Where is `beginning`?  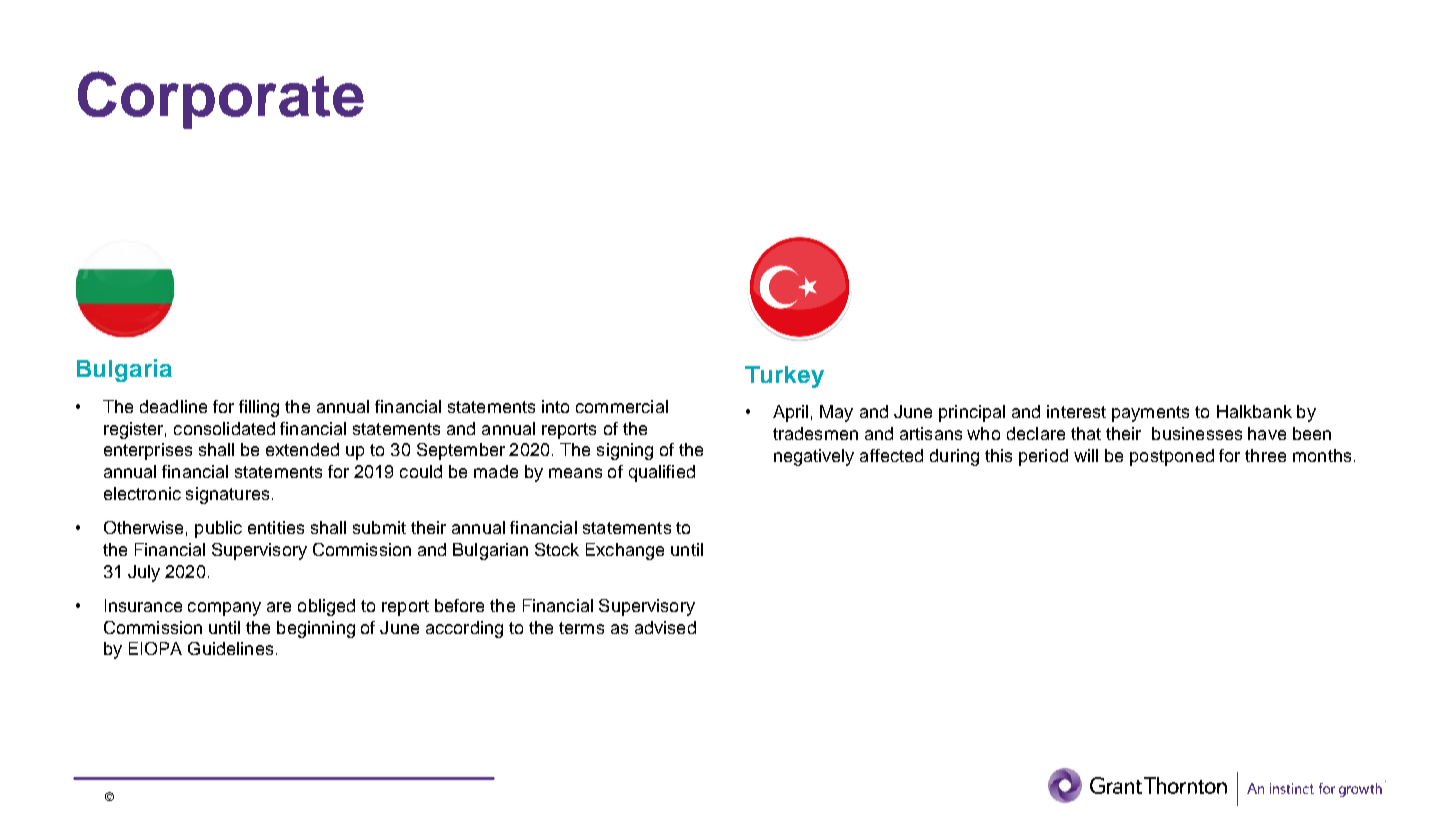 beginning is located at coordinates (316, 629).
